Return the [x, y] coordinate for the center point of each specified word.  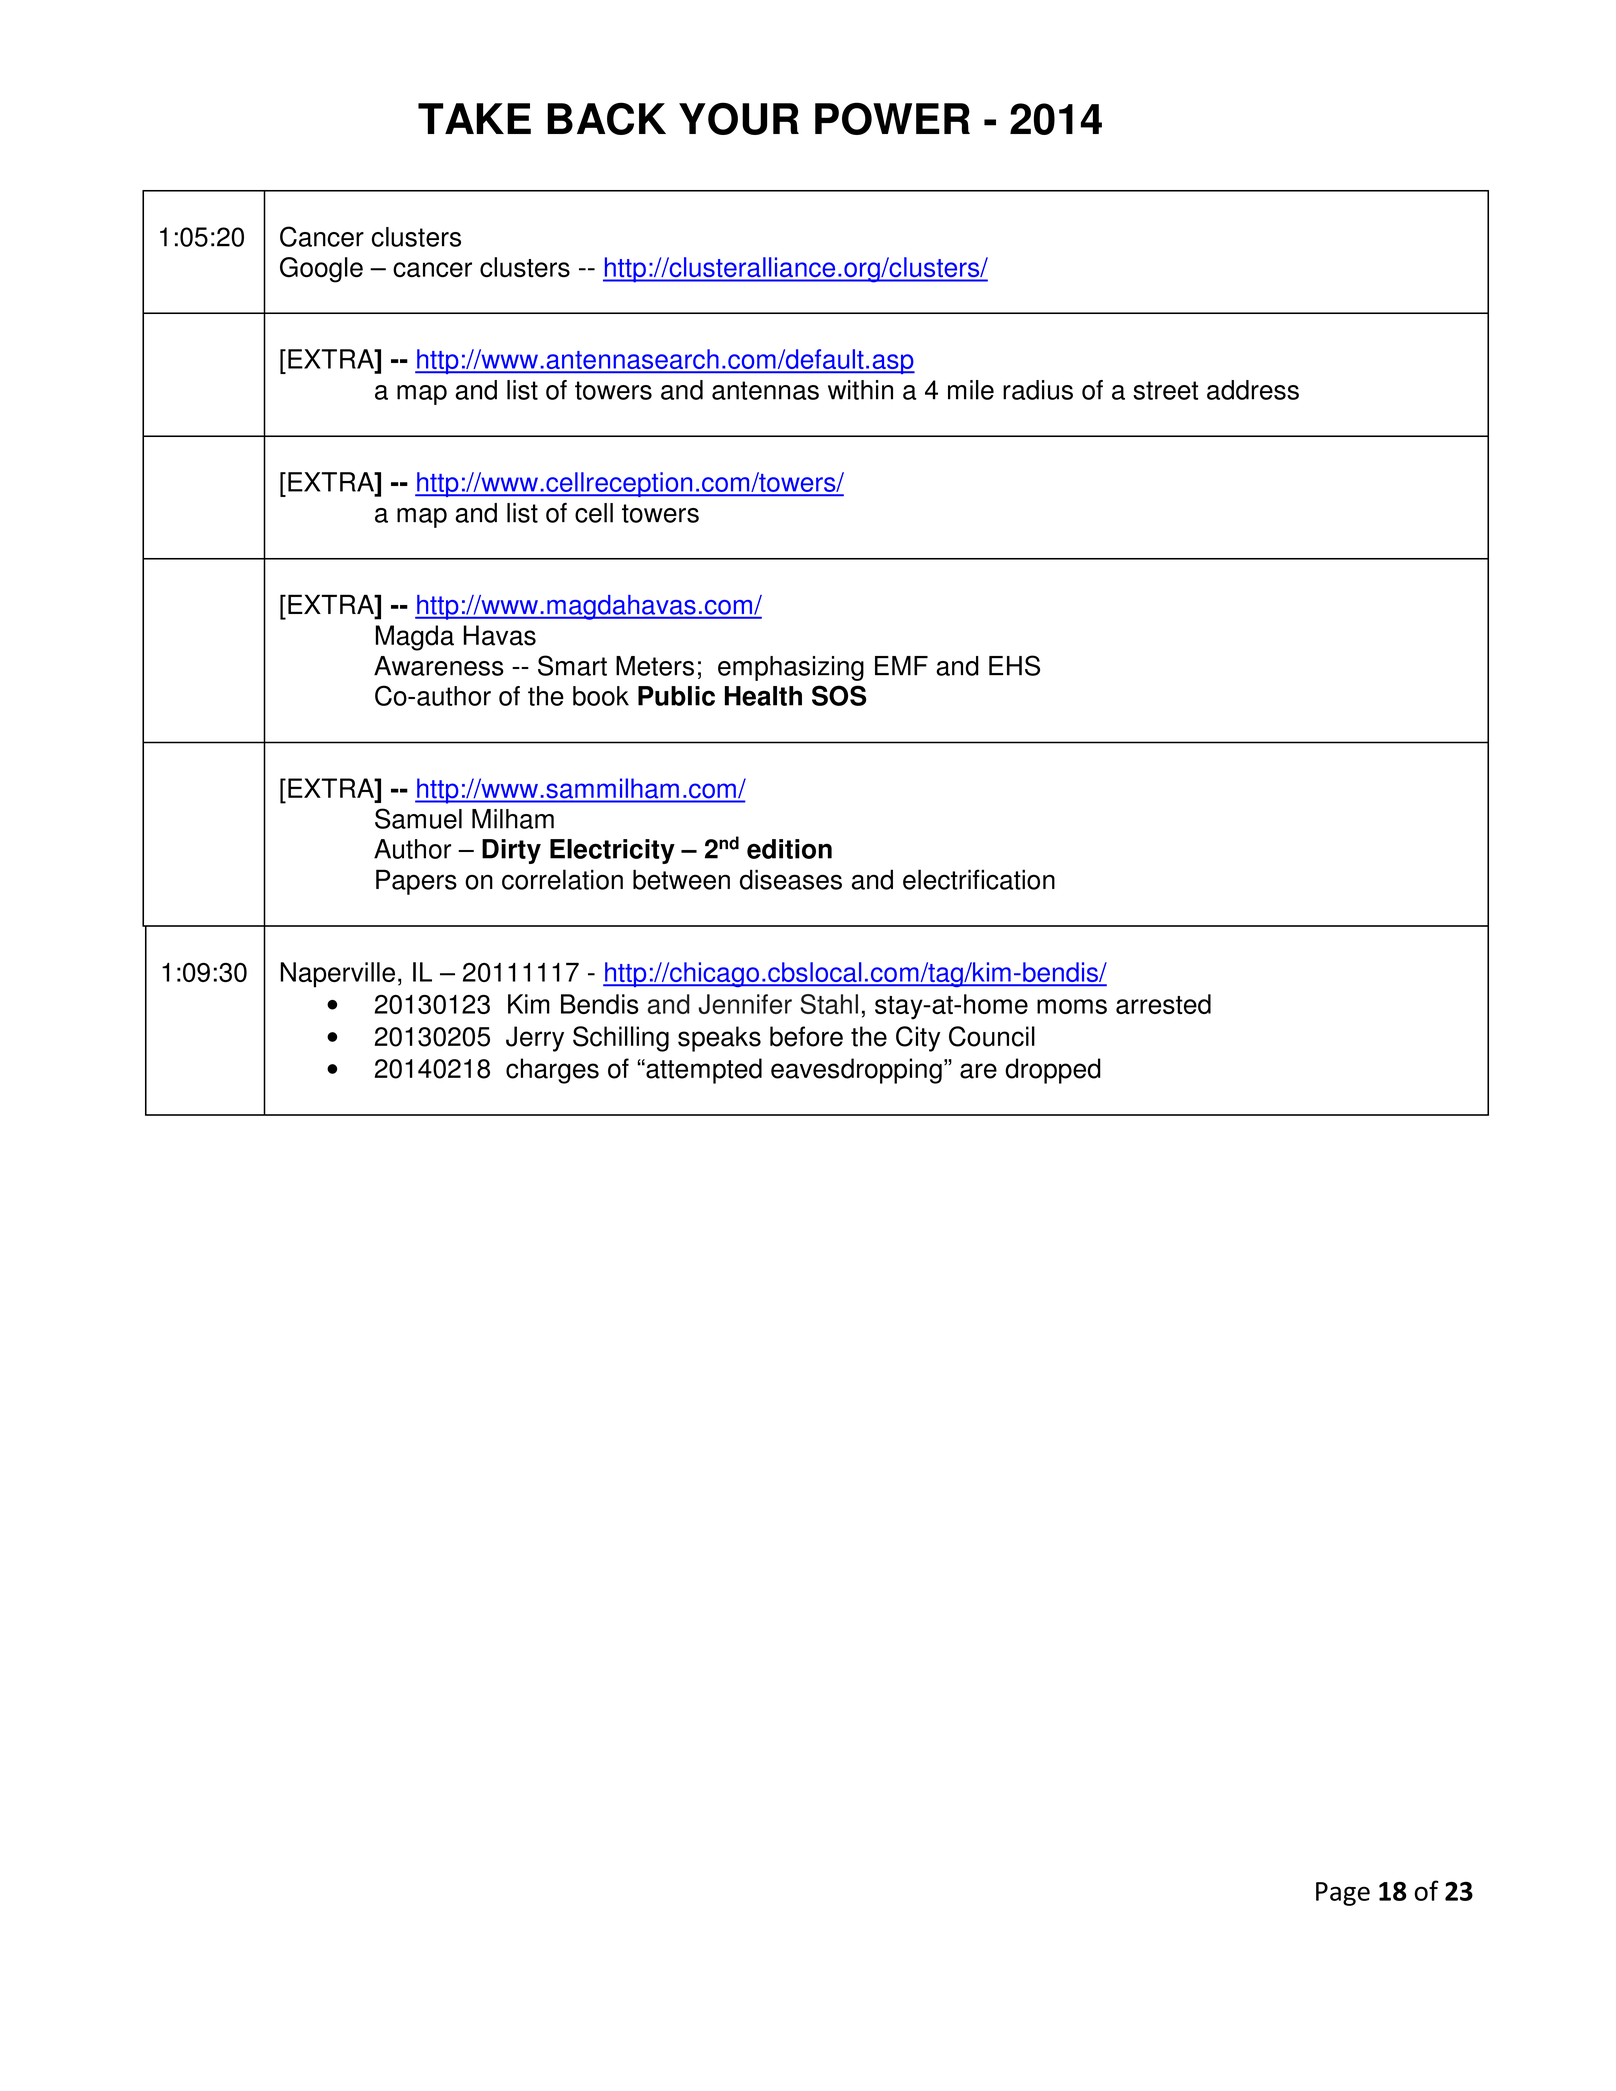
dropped [1053, 1071]
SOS [839, 695]
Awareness [439, 666]
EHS [1014, 665]
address [1253, 390]
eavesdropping [856, 1071]
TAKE [474, 118]
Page [1343, 1894]
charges [552, 1071]
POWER [892, 118]
